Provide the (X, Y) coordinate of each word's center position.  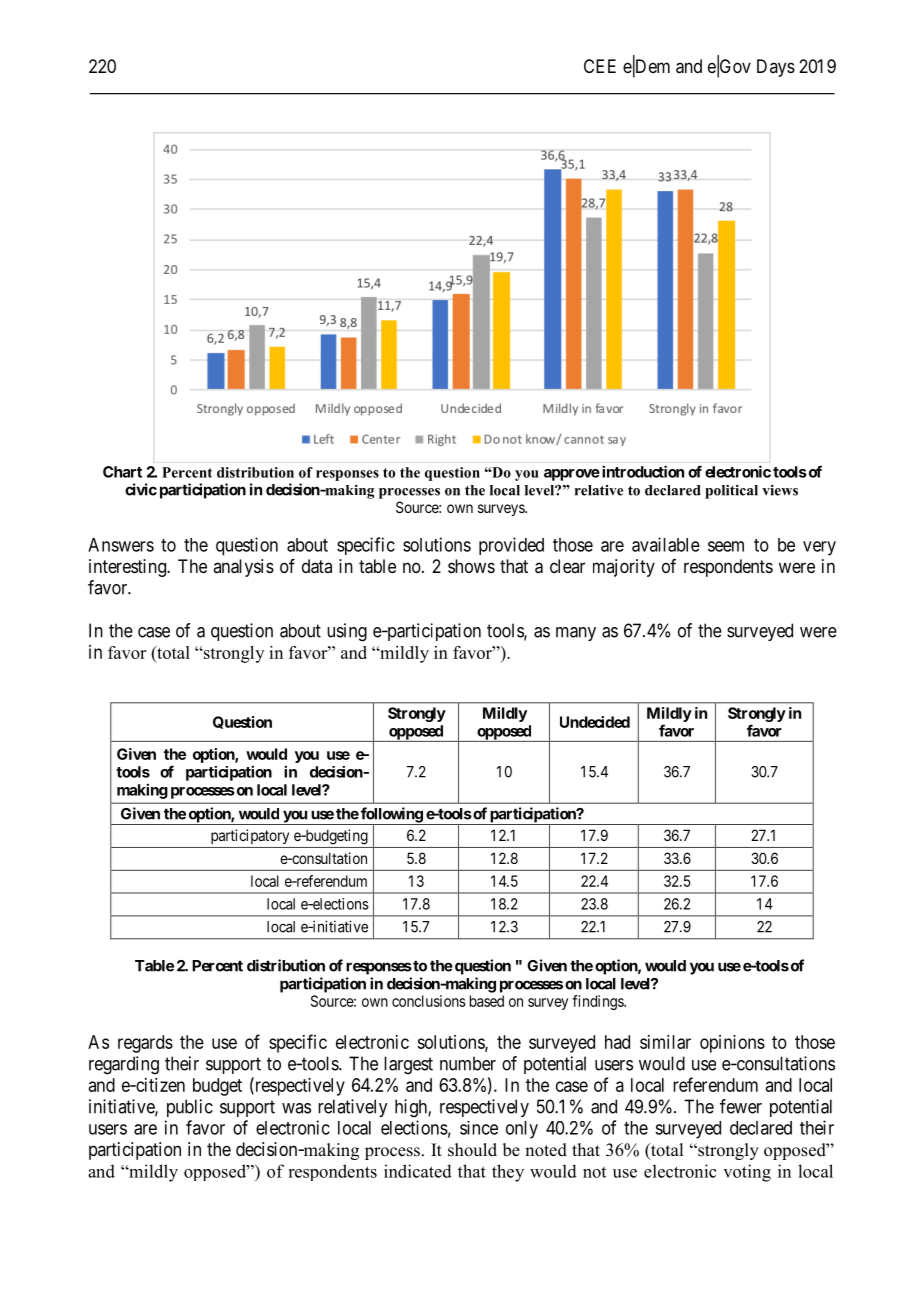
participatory (250, 836)
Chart (122, 472)
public (190, 1108)
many (576, 634)
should (472, 1150)
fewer (741, 1106)
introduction (641, 471)
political (731, 492)
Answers (121, 545)
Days (776, 68)
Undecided (595, 722)
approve (572, 475)
